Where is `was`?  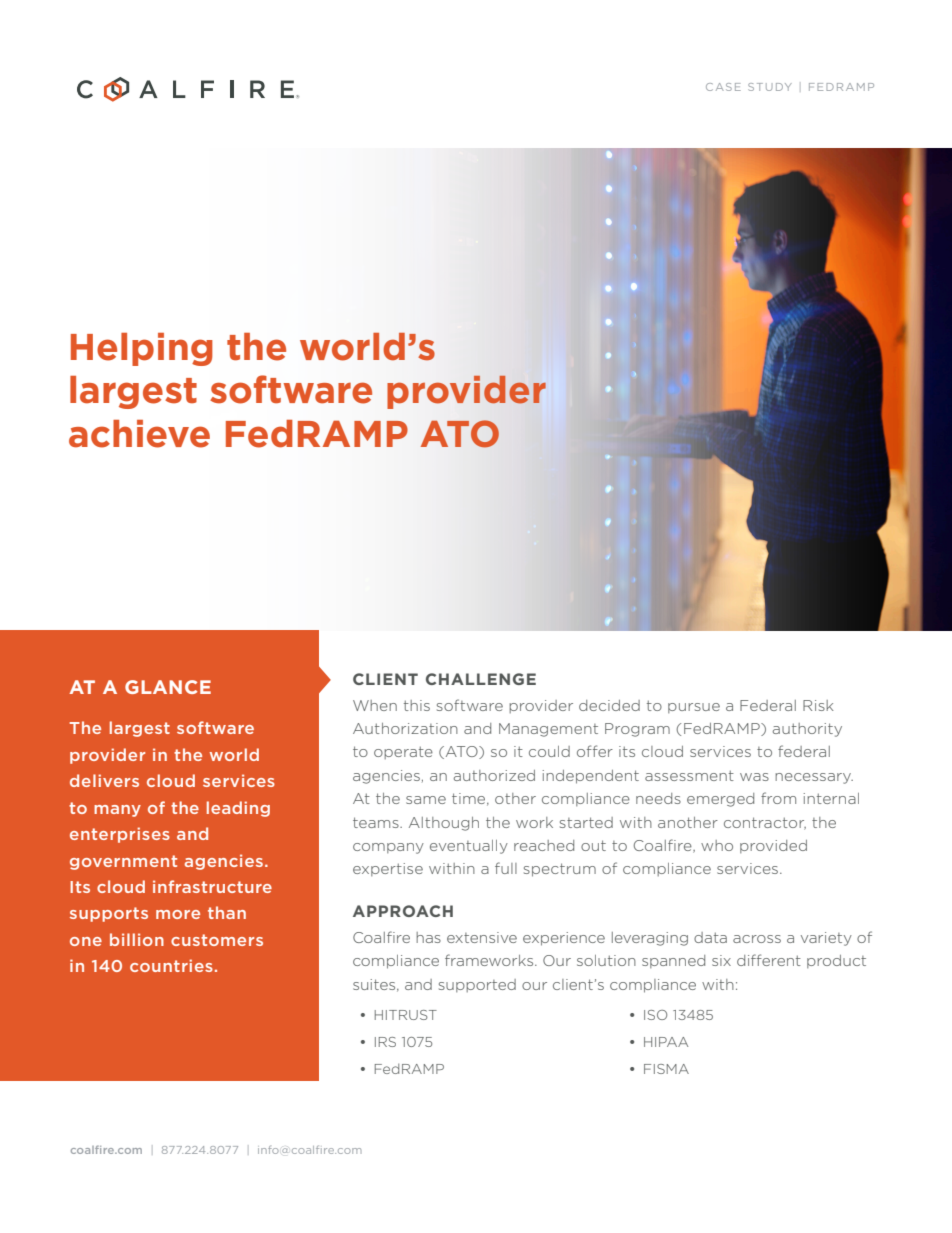
was is located at coordinates (754, 777).
